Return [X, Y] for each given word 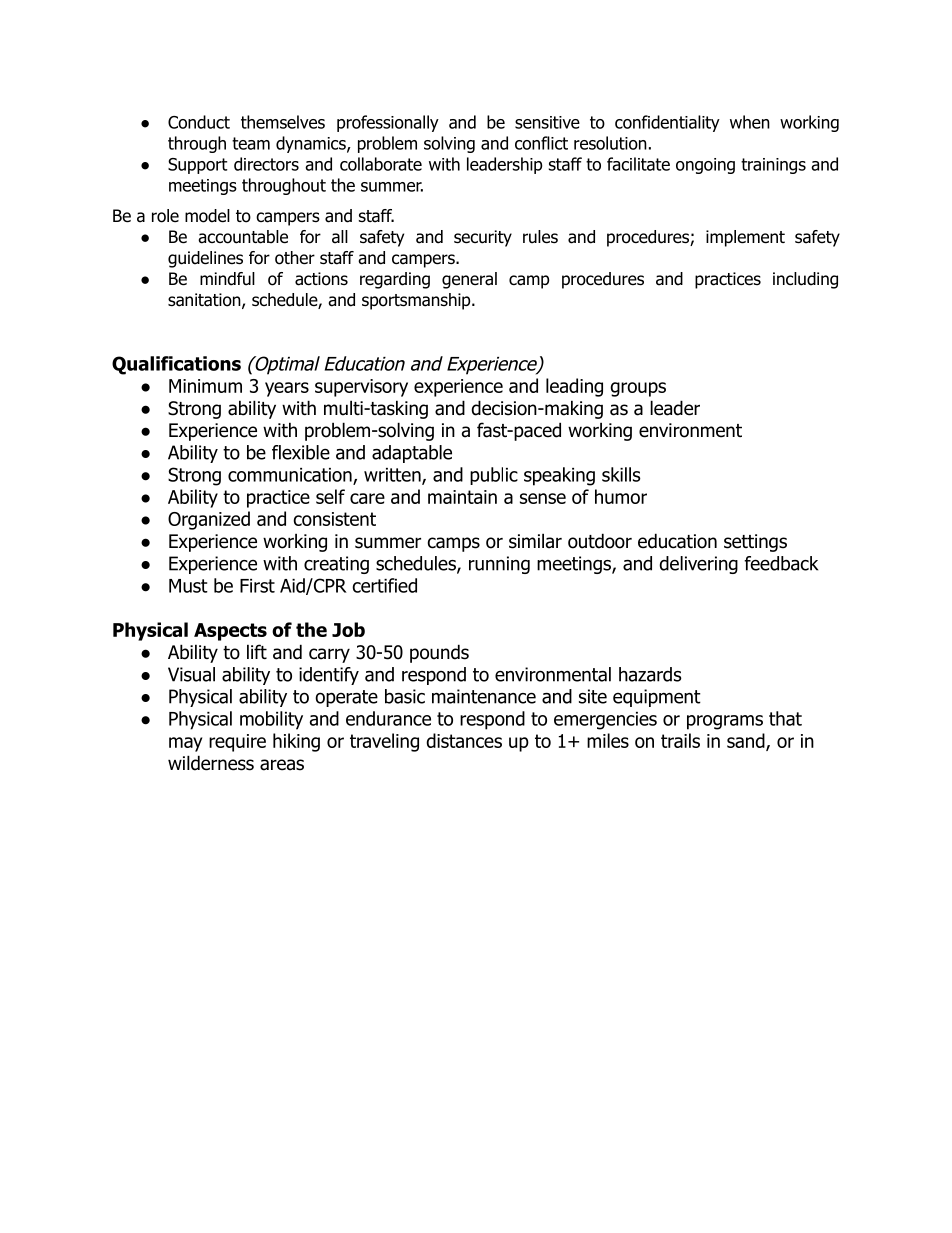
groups [638, 389]
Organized [209, 520]
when [750, 122]
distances [464, 740]
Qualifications [176, 365]
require [237, 743]
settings [755, 543]
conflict [541, 143]
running [499, 565]
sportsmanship [417, 301]
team [251, 143]
